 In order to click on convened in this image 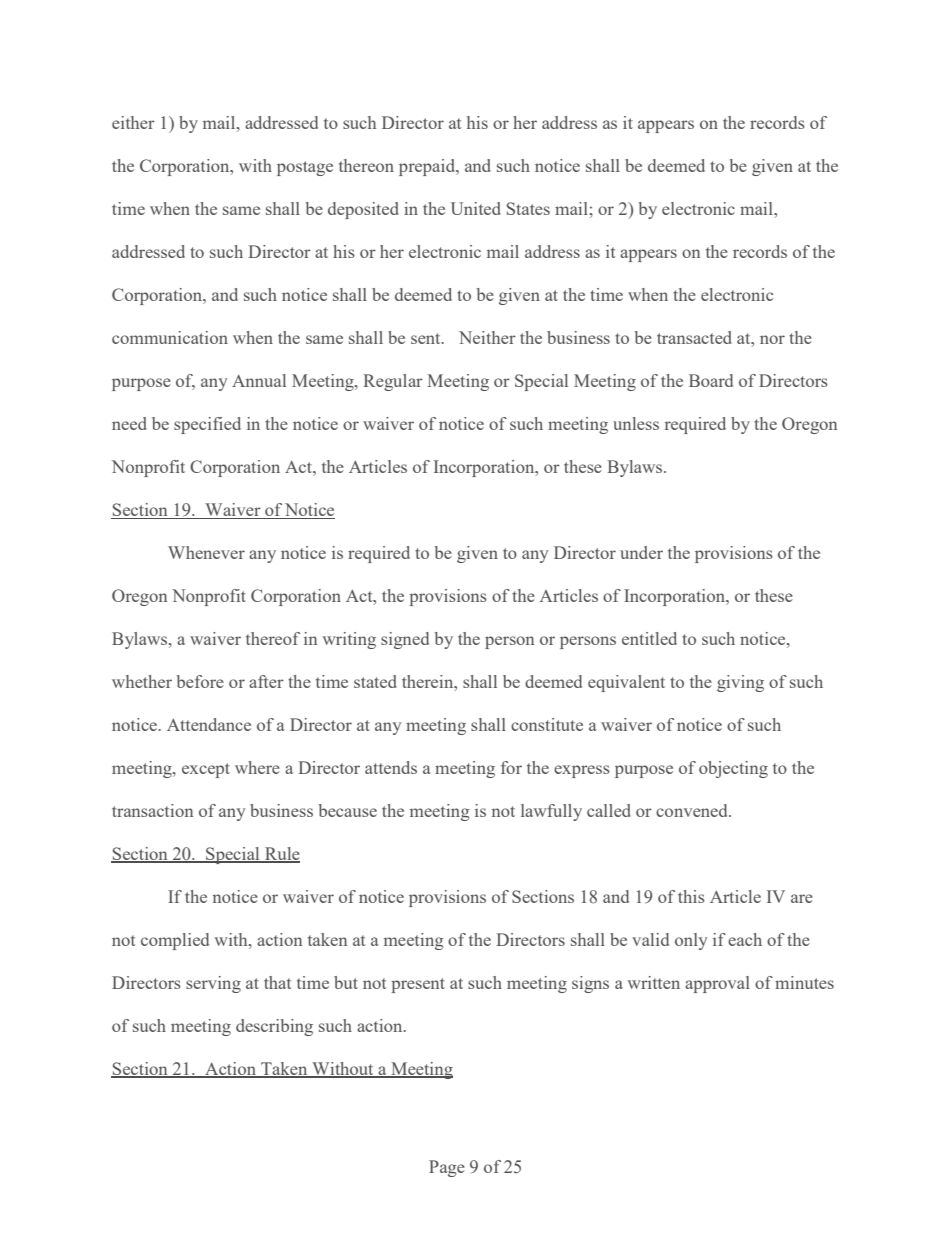, I will do `click(693, 810)`.
